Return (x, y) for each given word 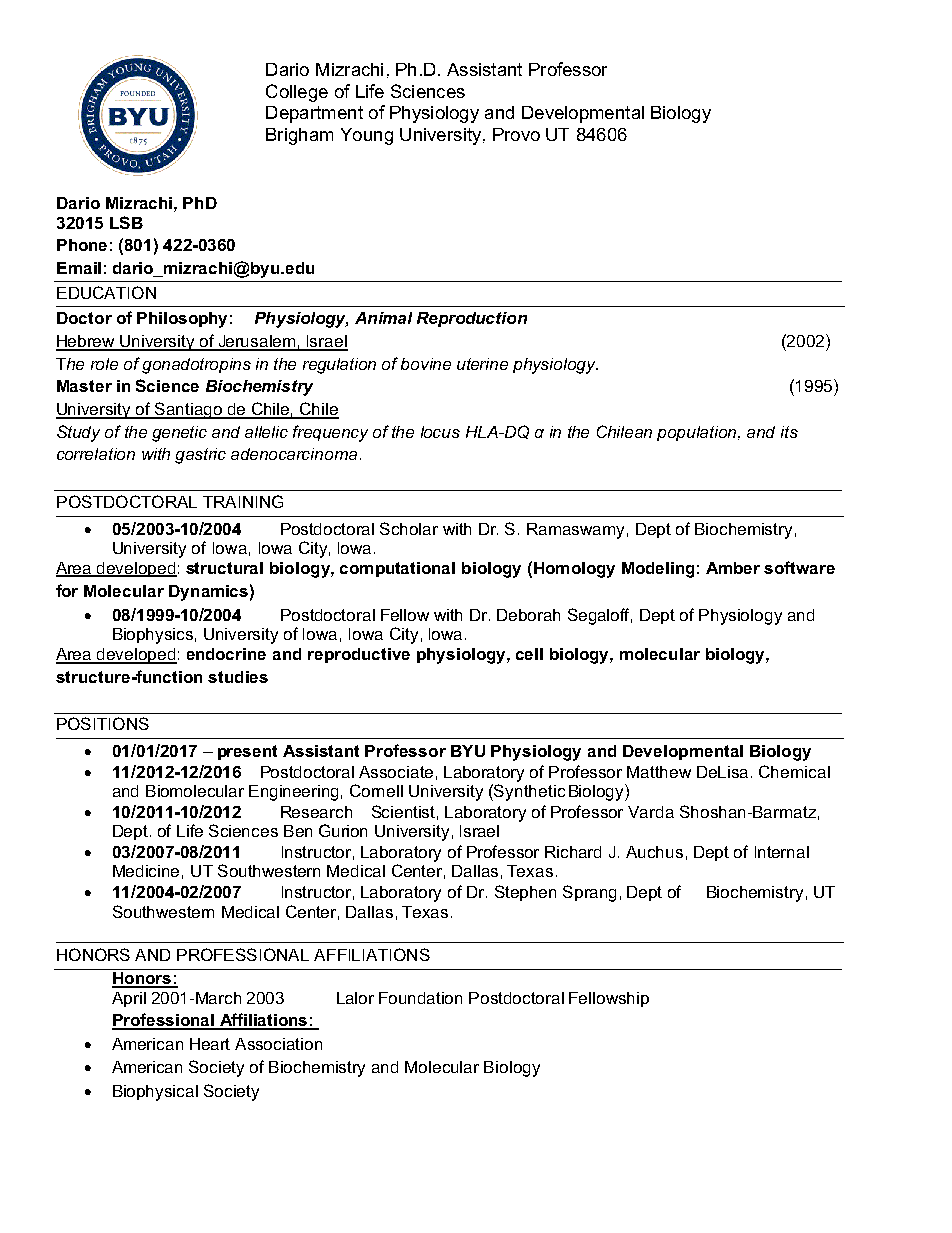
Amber (733, 568)
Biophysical (155, 1093)
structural (224, 568)
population (698, 433)
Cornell (376, 790)
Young (367, 136)
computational (397, 569)
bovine (426, 364)
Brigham (299, 136)
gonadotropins (196, 366)
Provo (516, 134)
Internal (782, 852)
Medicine (146, 871)
